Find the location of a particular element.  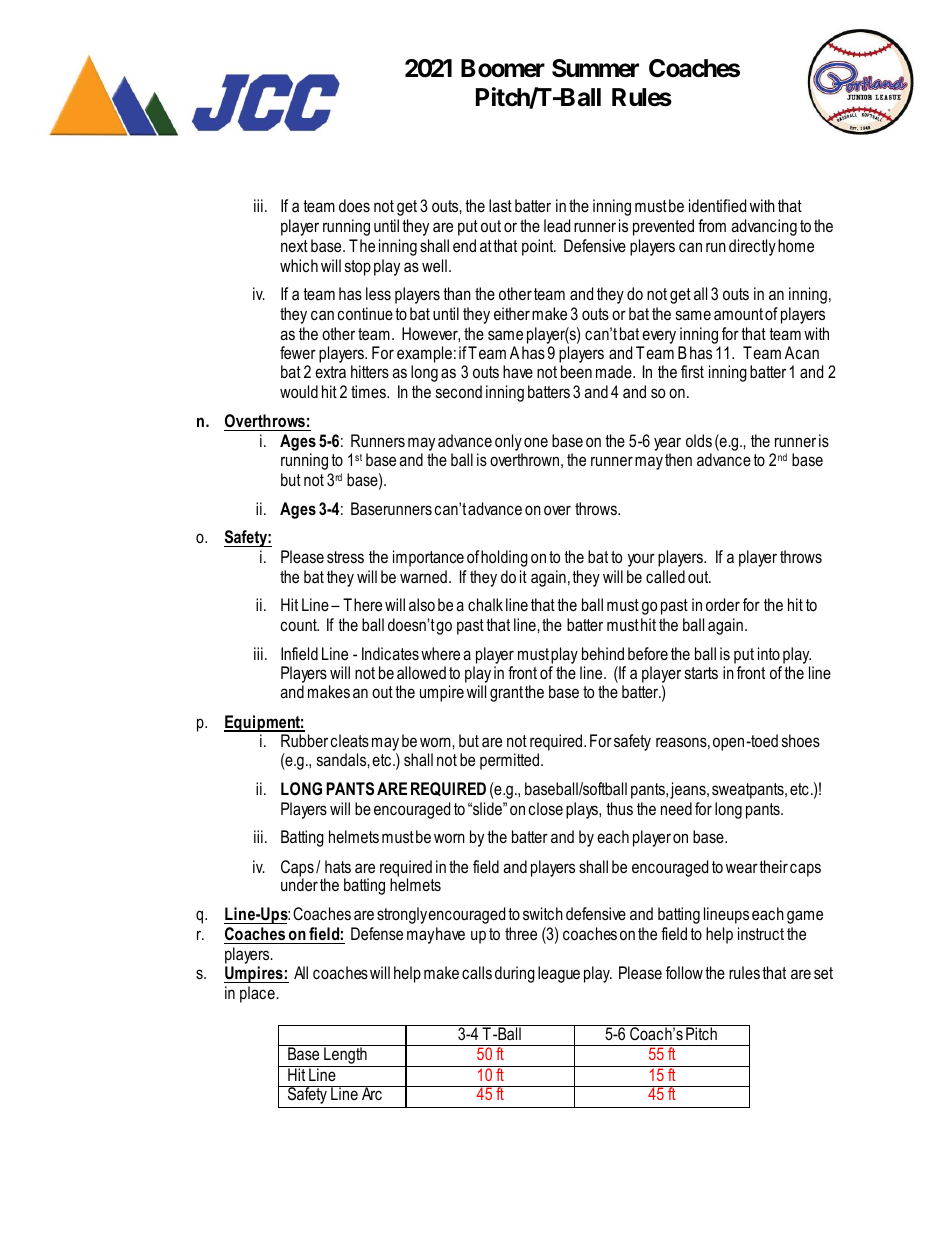

identified is located at coordinates (717, 205).
